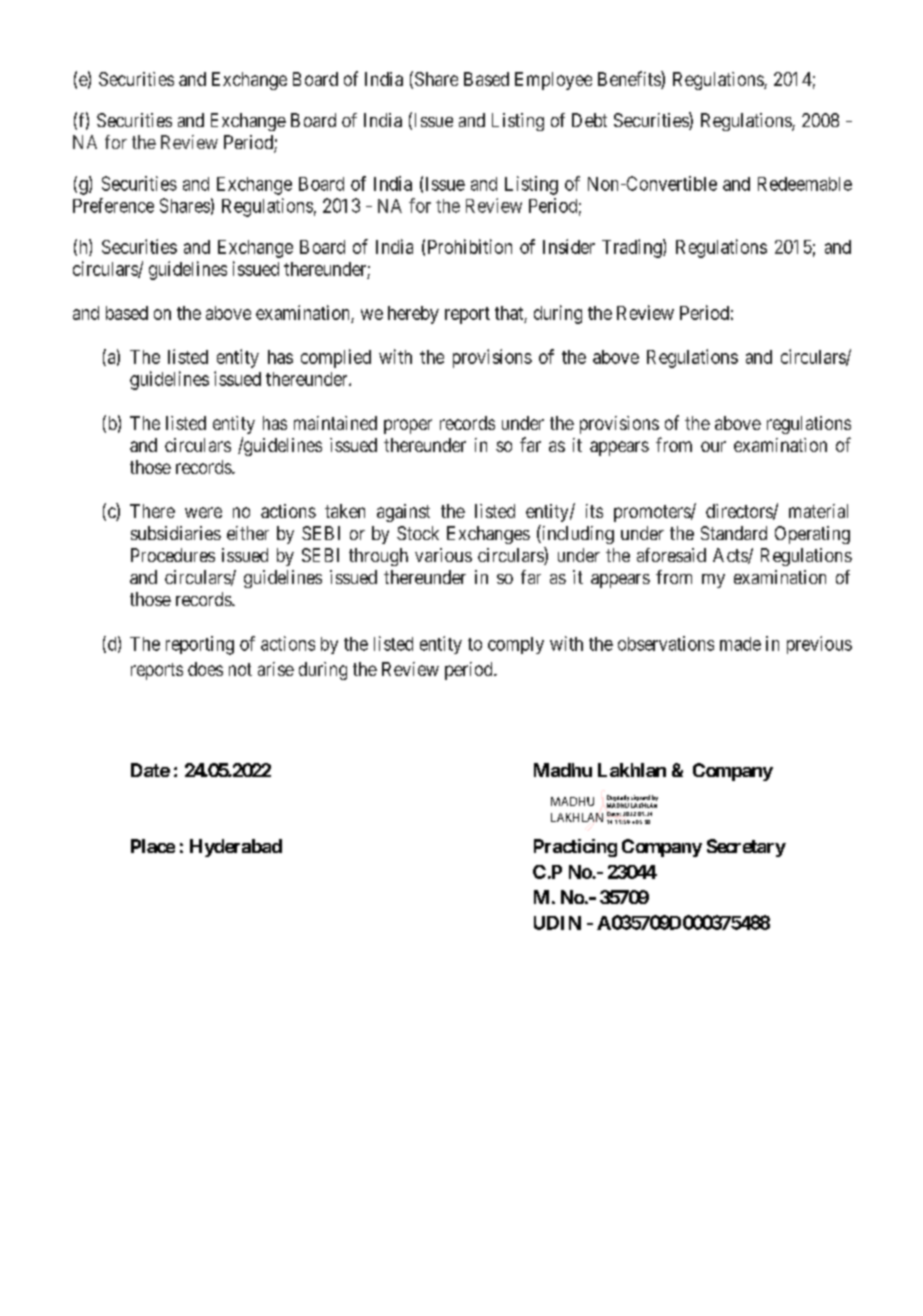  Describe the element at coordinates (740, 644) in the screenshot. I see `made` at that location.
